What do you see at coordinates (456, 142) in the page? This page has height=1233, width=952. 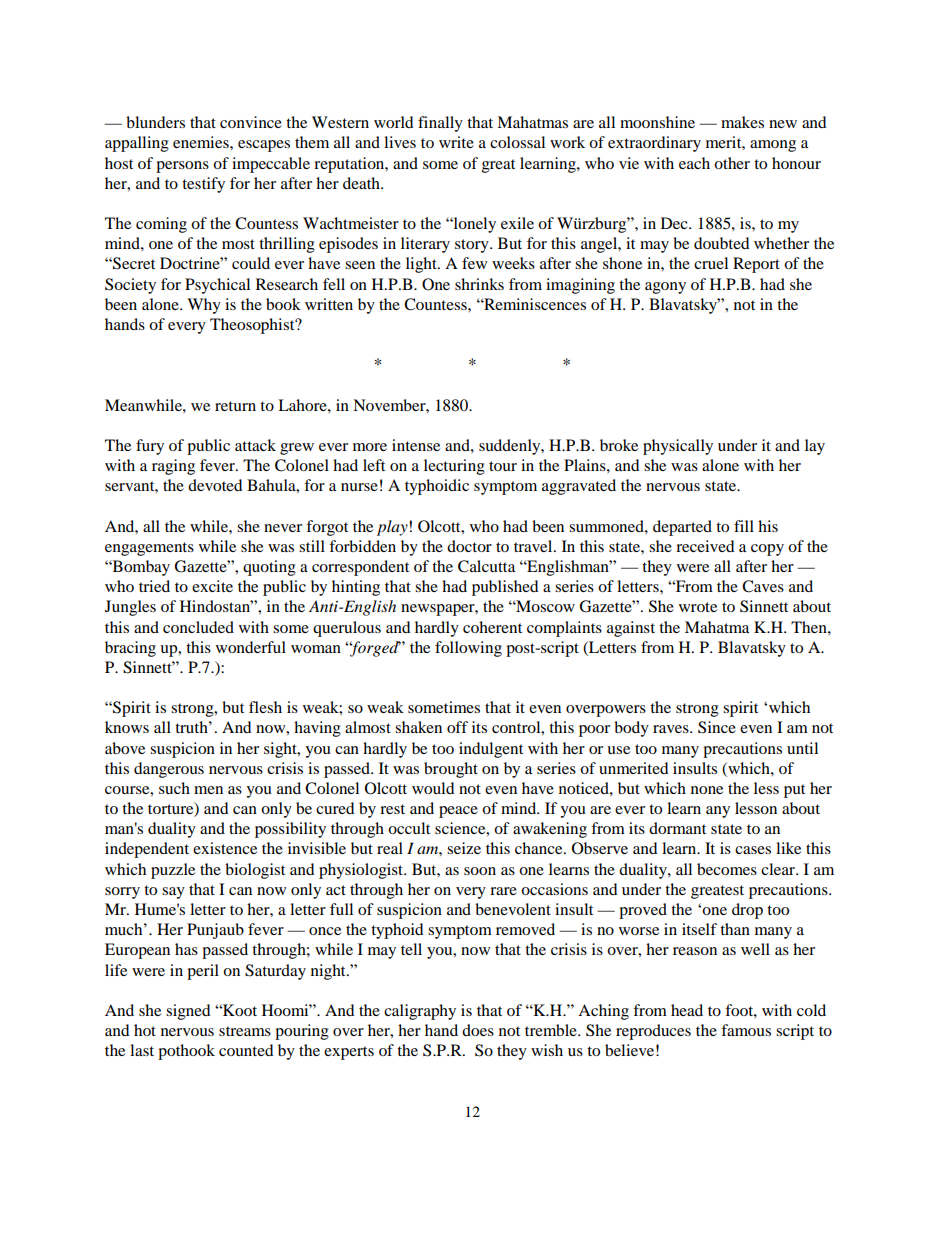 I see `write` at bounding box center [456, 142].
